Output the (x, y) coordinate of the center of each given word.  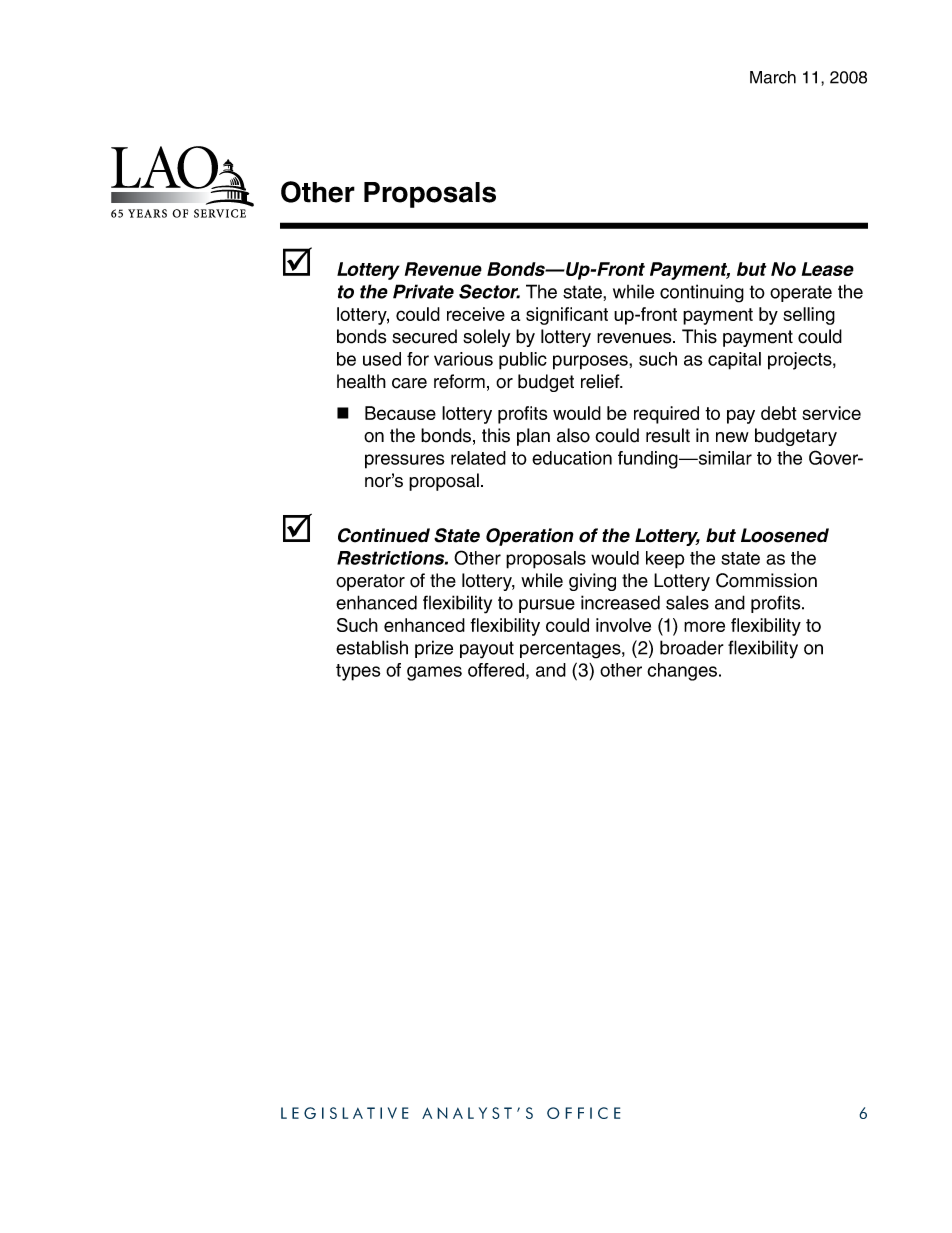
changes (683, 672)
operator (370, 582)
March (773, 77)
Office (584, 1113)
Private (423, 291)
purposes (591, 362)
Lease (828, 269)
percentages (571, 650)
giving (592, 582)
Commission (766, 580)
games (434, 673)
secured (424, 336)
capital (734, 361)
